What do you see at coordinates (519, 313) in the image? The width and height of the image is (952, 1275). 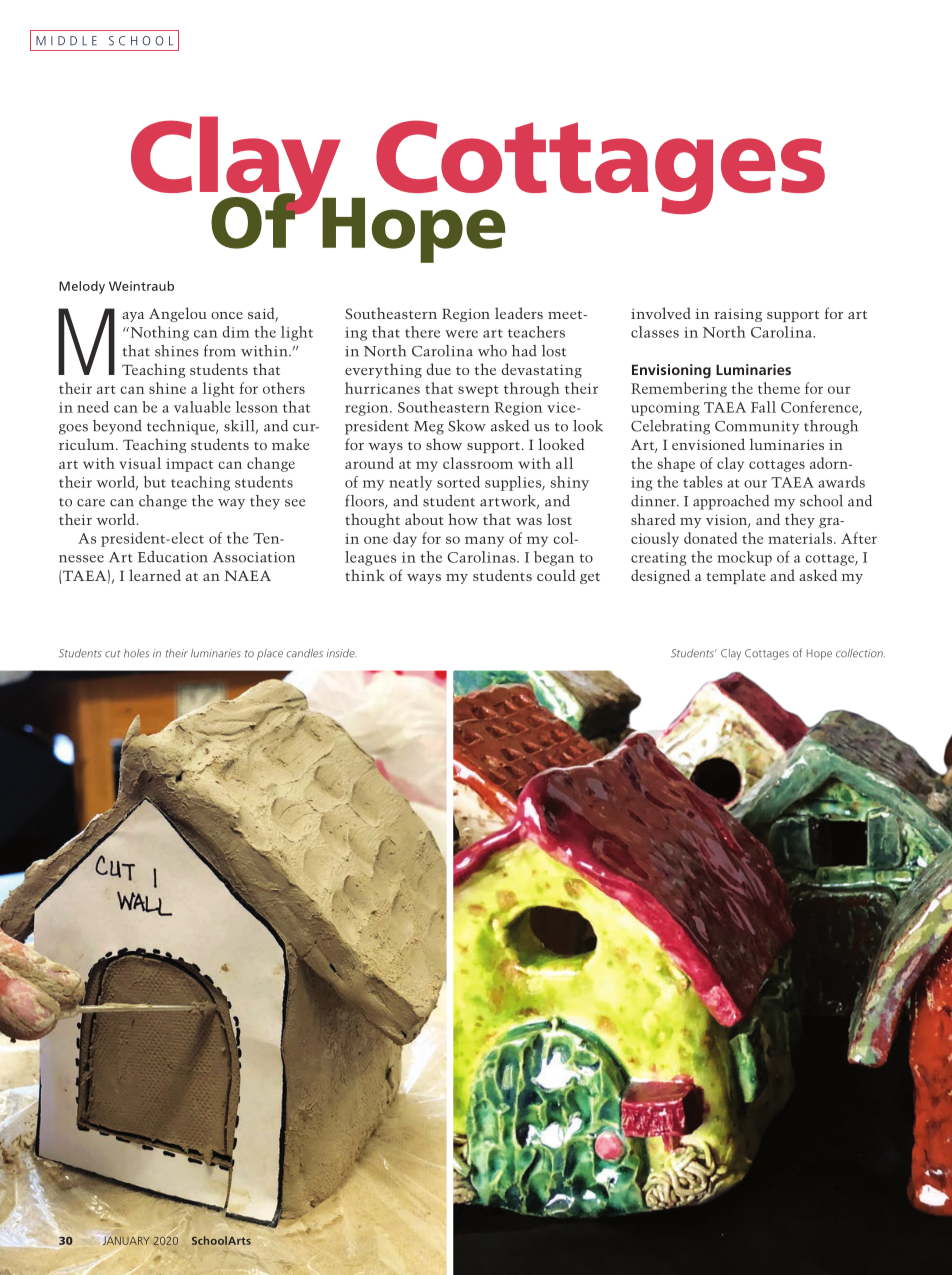 I see `leaders` at bounding box center [519, 313].
